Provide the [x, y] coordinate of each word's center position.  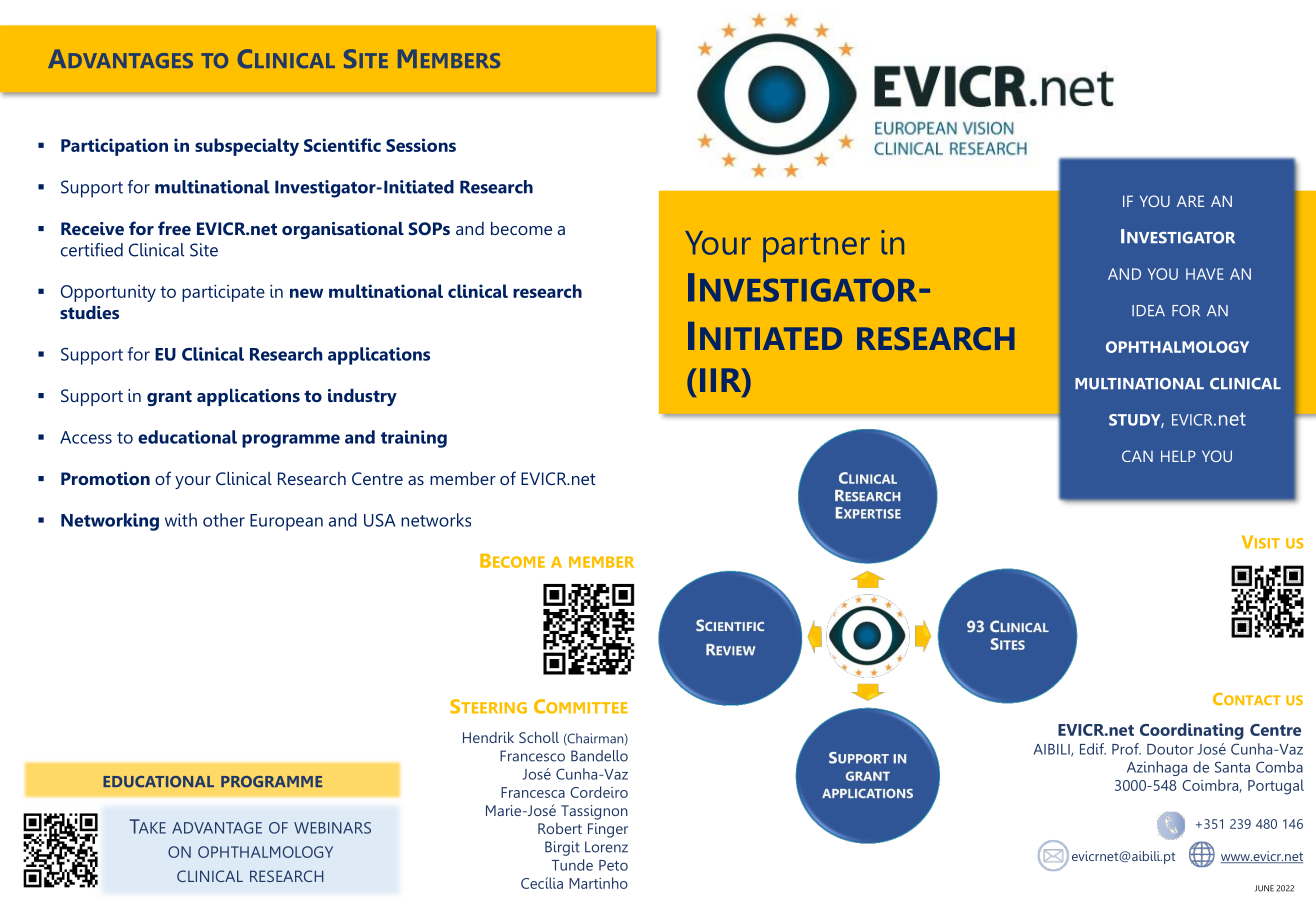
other [224, 520]
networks [436, 520]
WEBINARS [332, 828]
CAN [1137, 456]
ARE [1190, 201]
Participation [114, 147]
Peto [613, 865]
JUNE [1264, 888]
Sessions [421, 145]
